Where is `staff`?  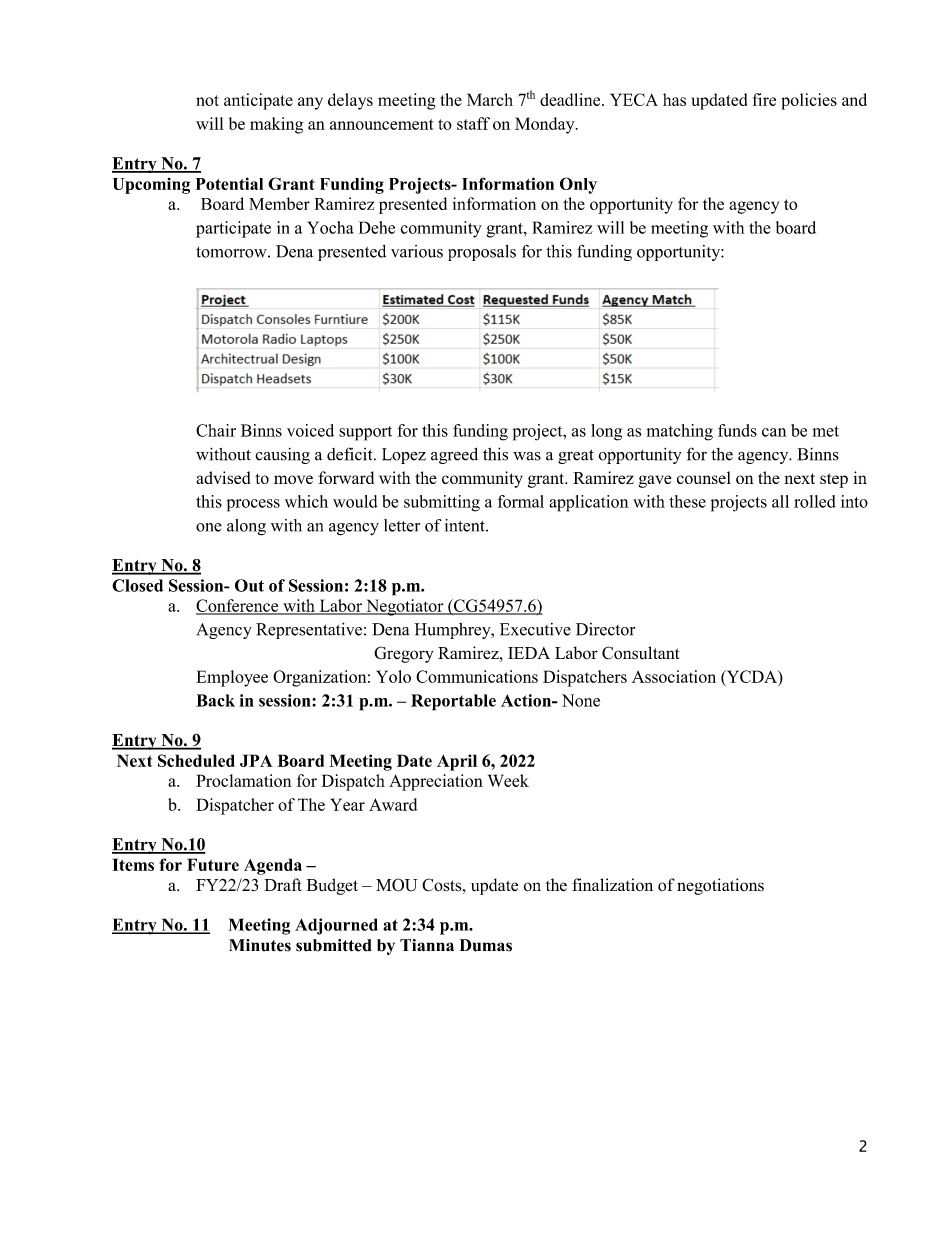
staff is located at coordinates (473, 123).
